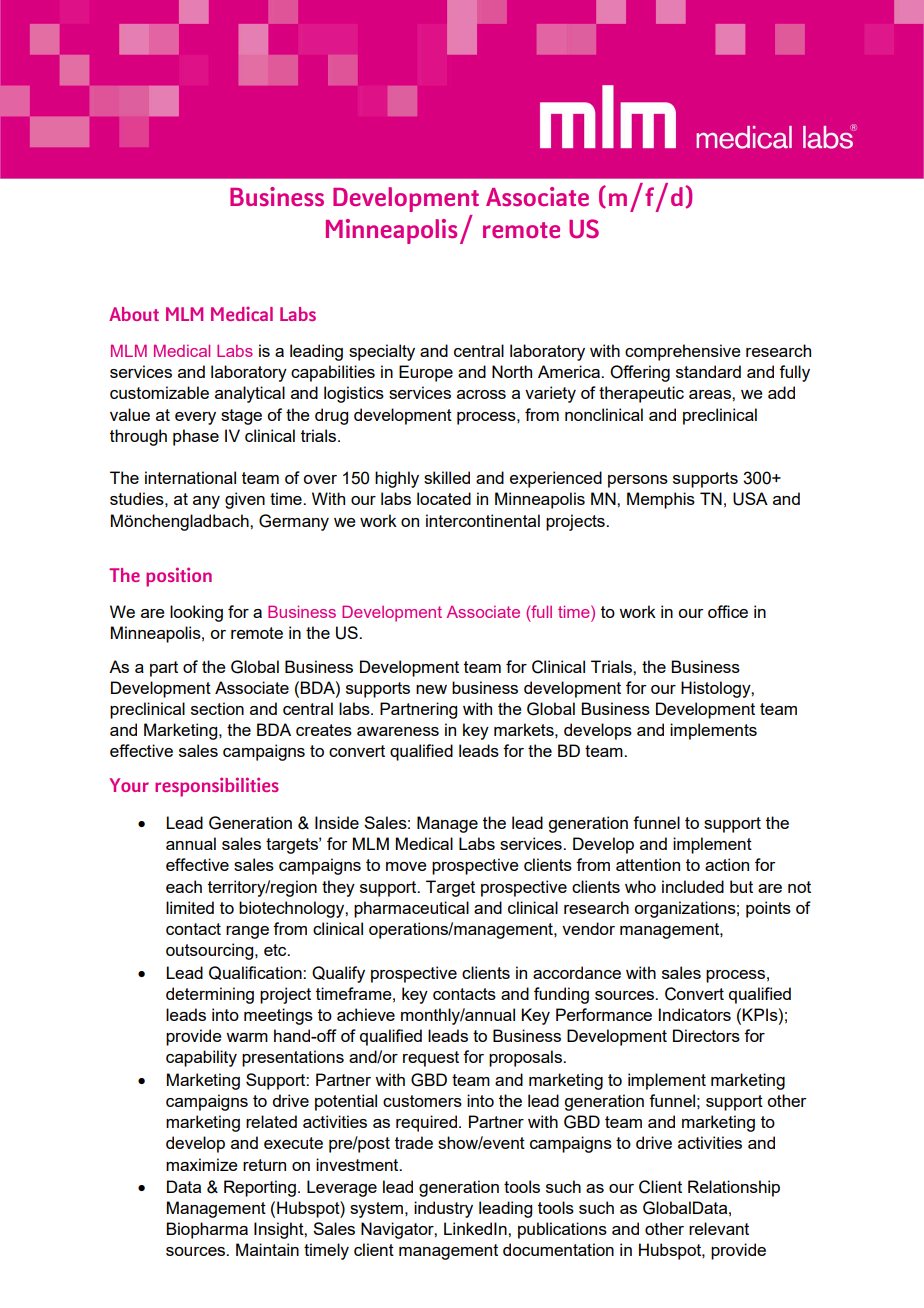  I want to click on points, so click(768, 909).
